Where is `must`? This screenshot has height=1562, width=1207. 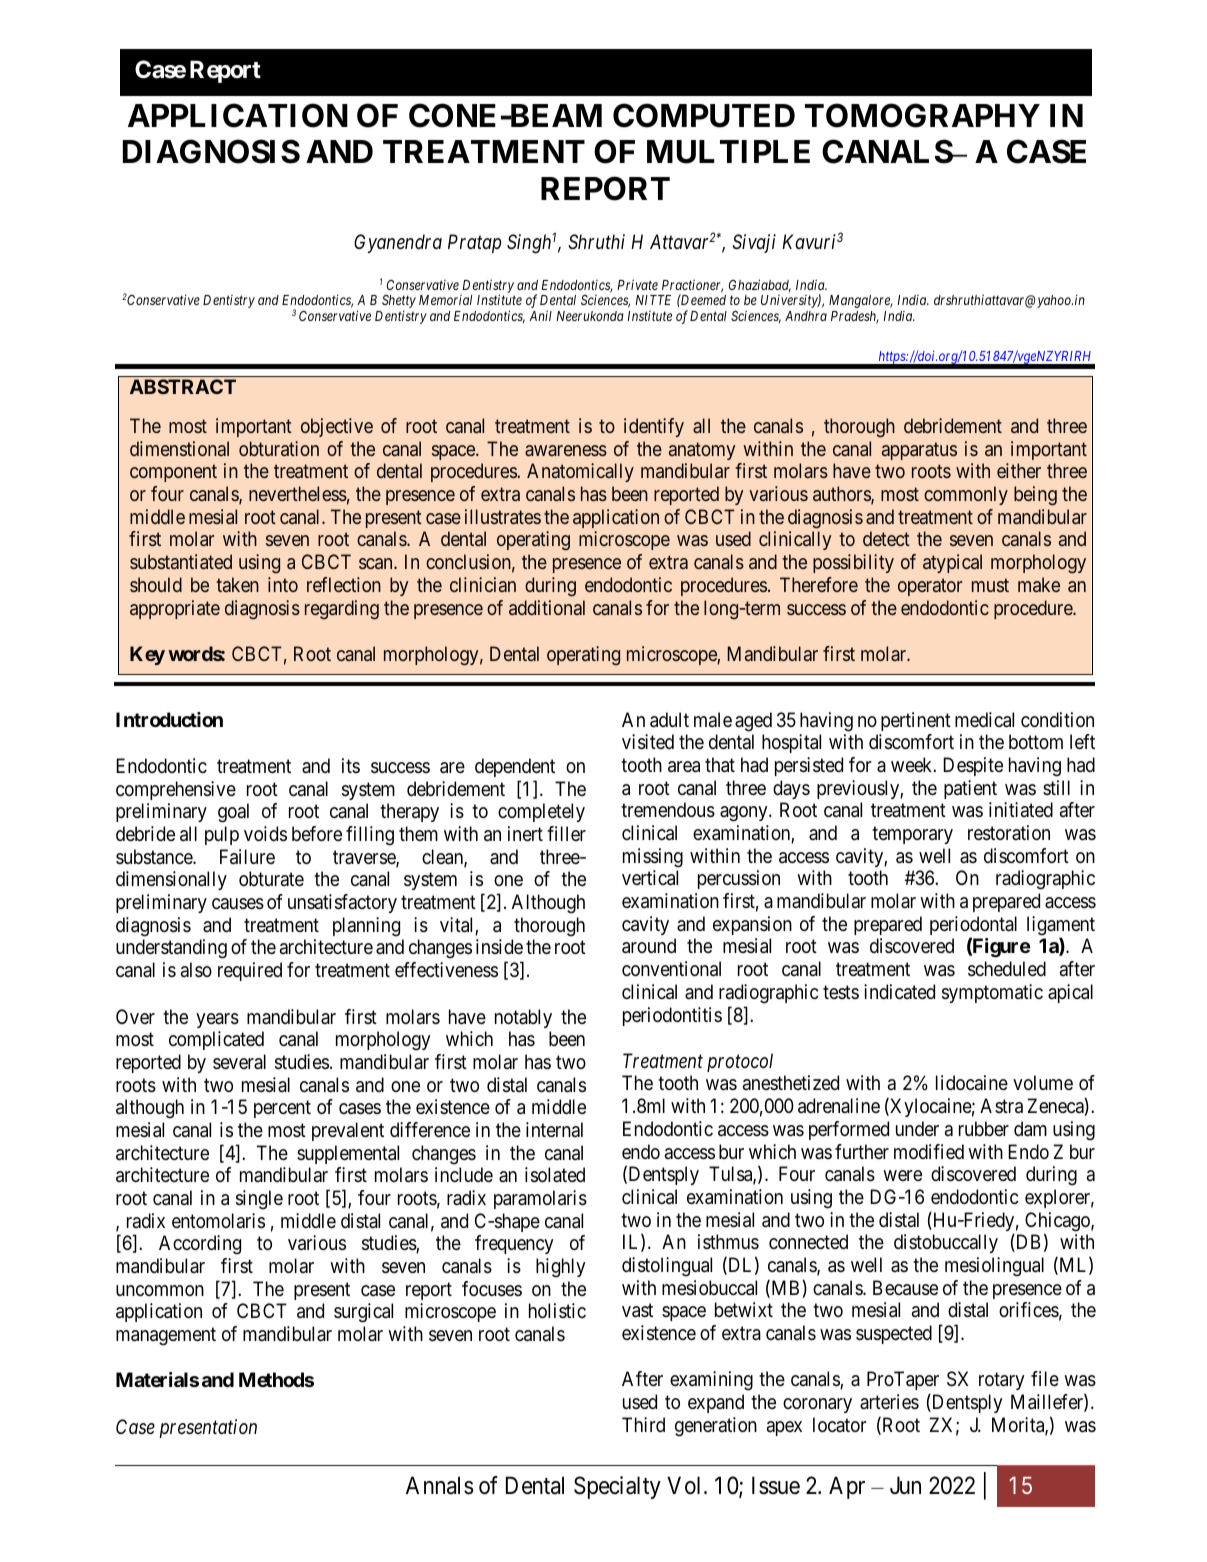
must is located at coordinates (990, 585).
